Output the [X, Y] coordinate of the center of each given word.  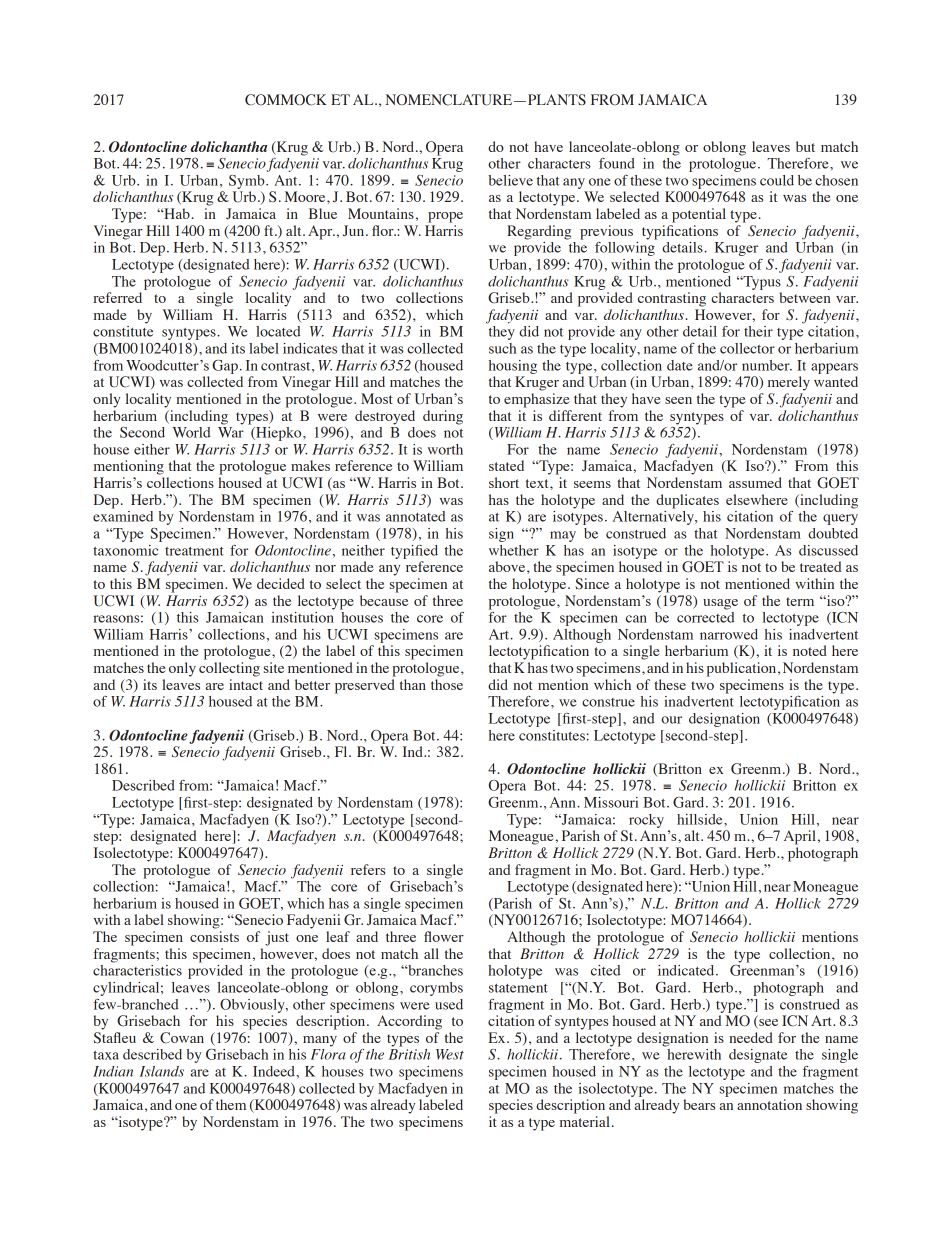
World [192, 432]
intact [246, 684]
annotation [769, 1104]
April [800, 837]
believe [511, 180]
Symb [248, 182]
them [231, 1104]
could [777, 180]
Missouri [611, 802]
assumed [755, 482]
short [504, 482]
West [450, 1054]
